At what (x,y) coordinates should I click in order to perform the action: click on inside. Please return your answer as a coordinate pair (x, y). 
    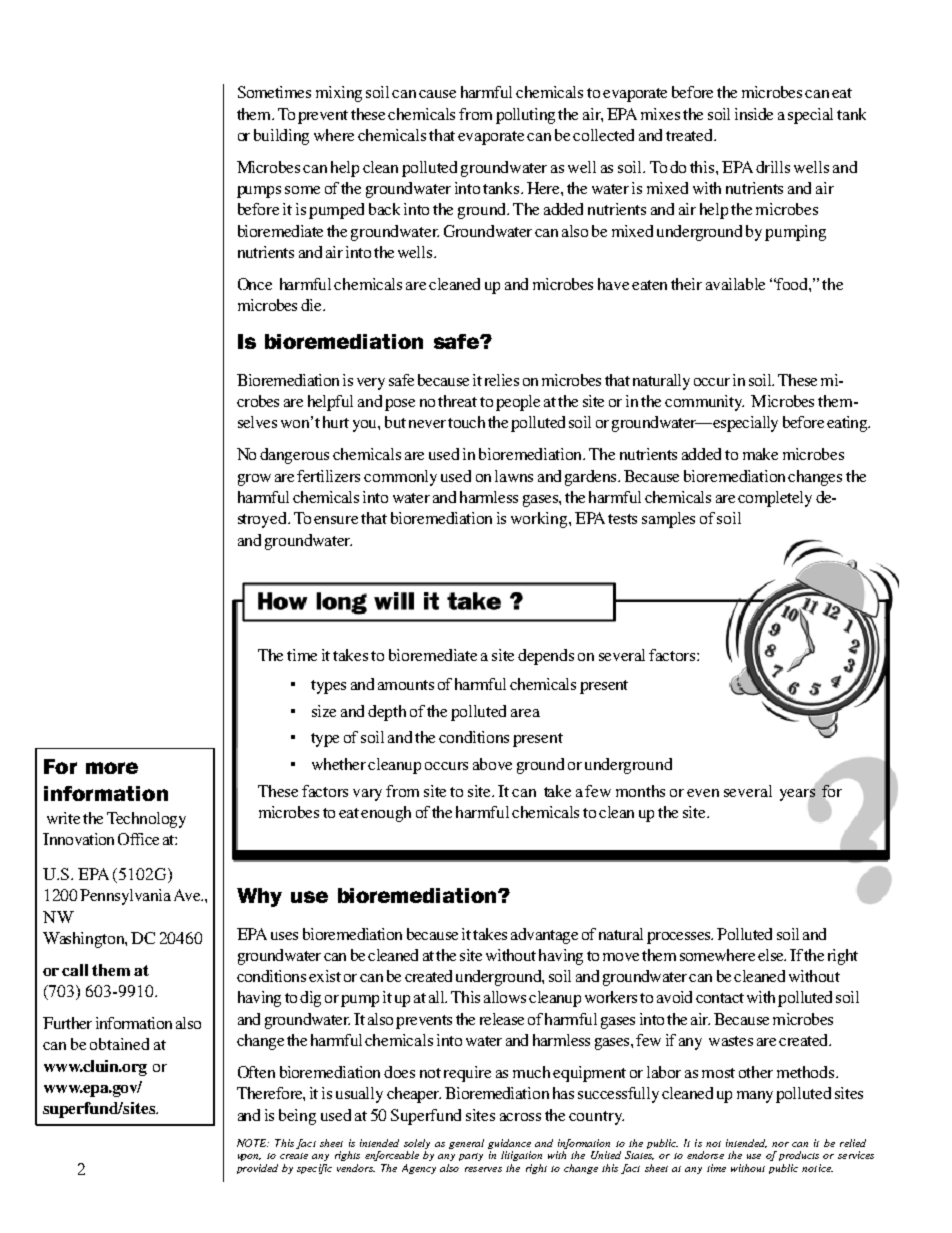
    Looking at the image, I should click on (754, 114).
